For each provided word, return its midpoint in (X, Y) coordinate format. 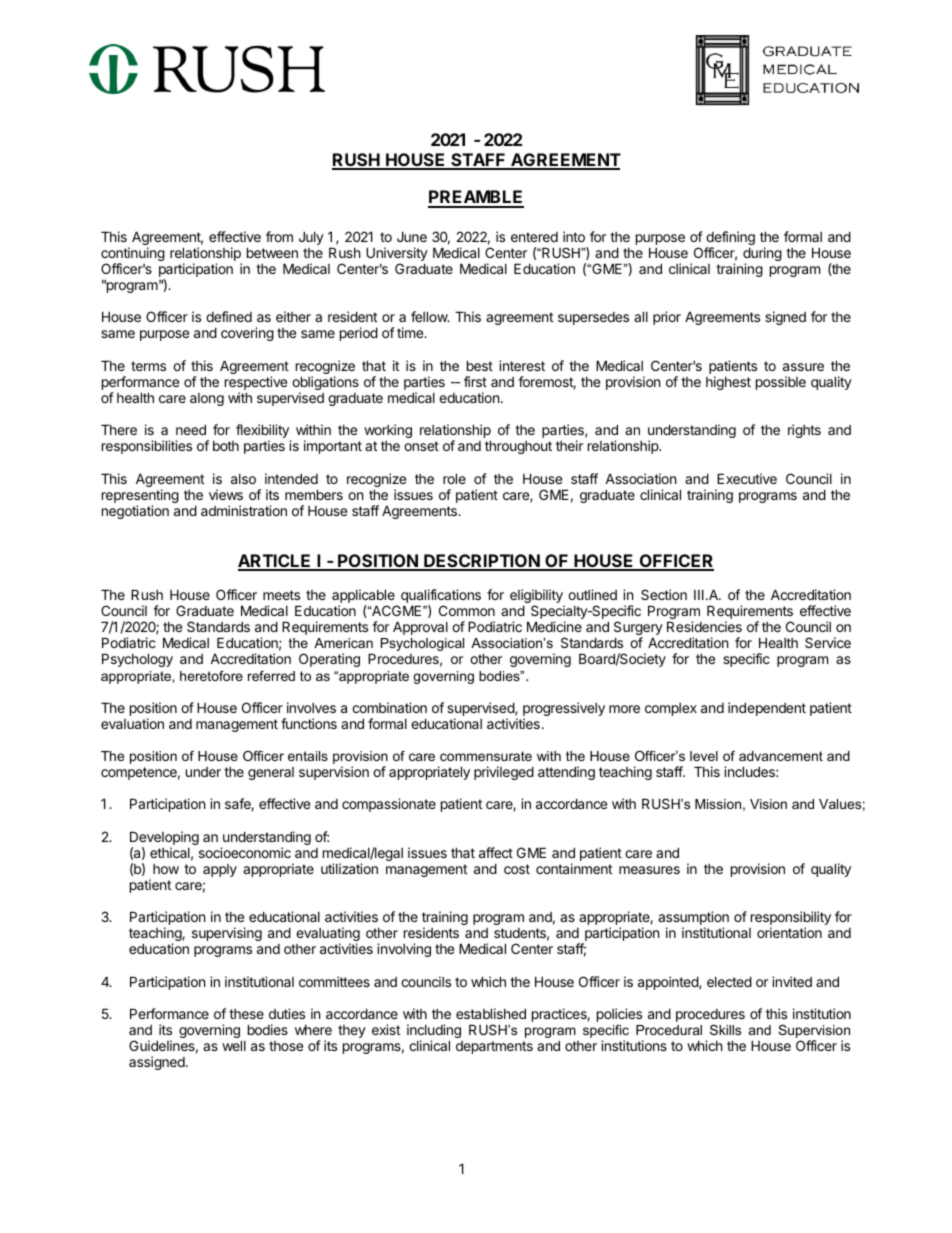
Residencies (704, 626)
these (246, 1014)
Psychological (422, 644)
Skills (725, 1030)
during (762, 255)
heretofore (211, 676)
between (272, 252)
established (491, 1013)
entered (534, 237)
